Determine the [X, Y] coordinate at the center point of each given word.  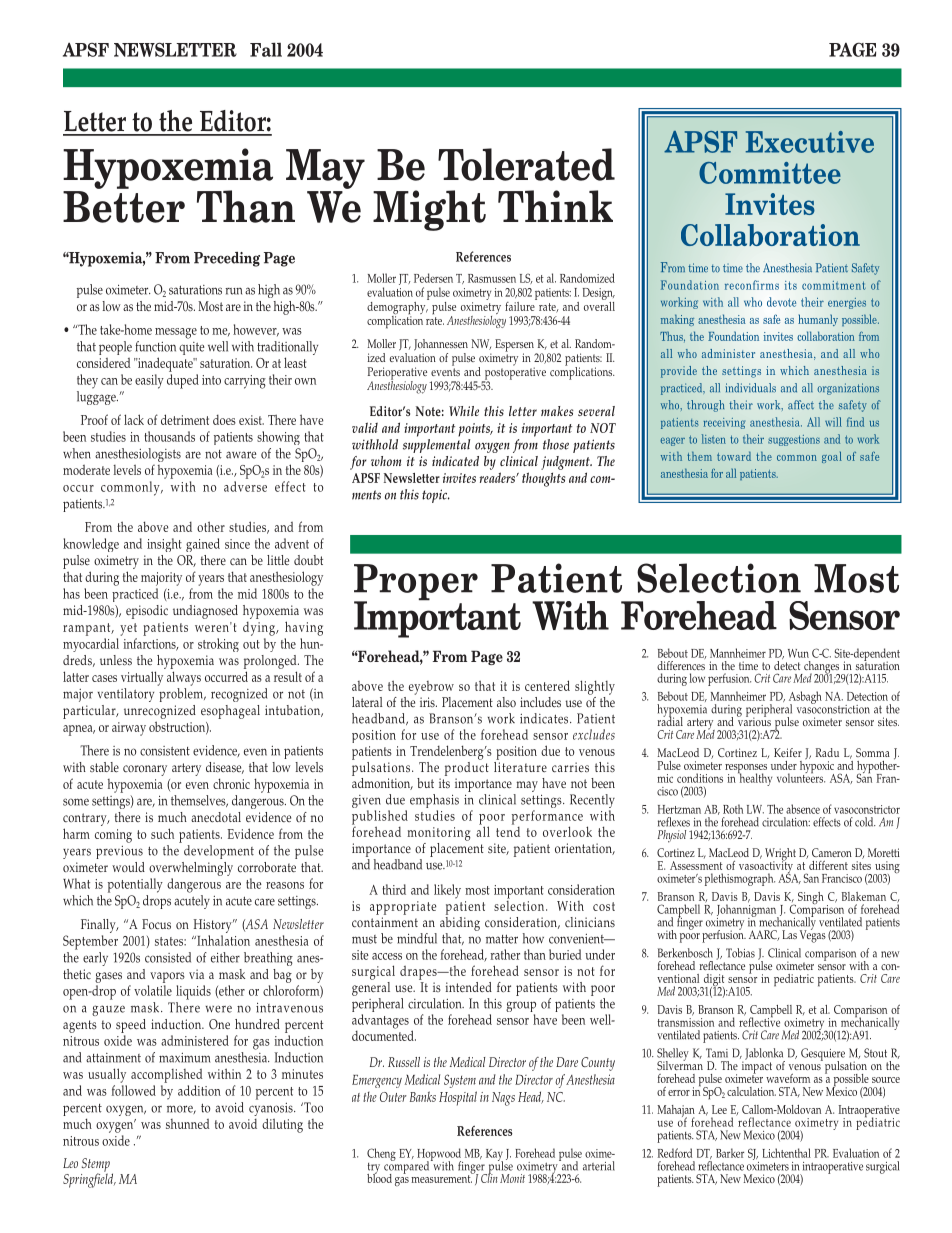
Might [429, 210]
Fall [266, 49]
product [467, 767]
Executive [810, 142]
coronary [145, 770]
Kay [494, 1156]
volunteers [801, 777]
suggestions [794, 440]
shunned [187, 1124]
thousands [169, 436]
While [464, 411]
